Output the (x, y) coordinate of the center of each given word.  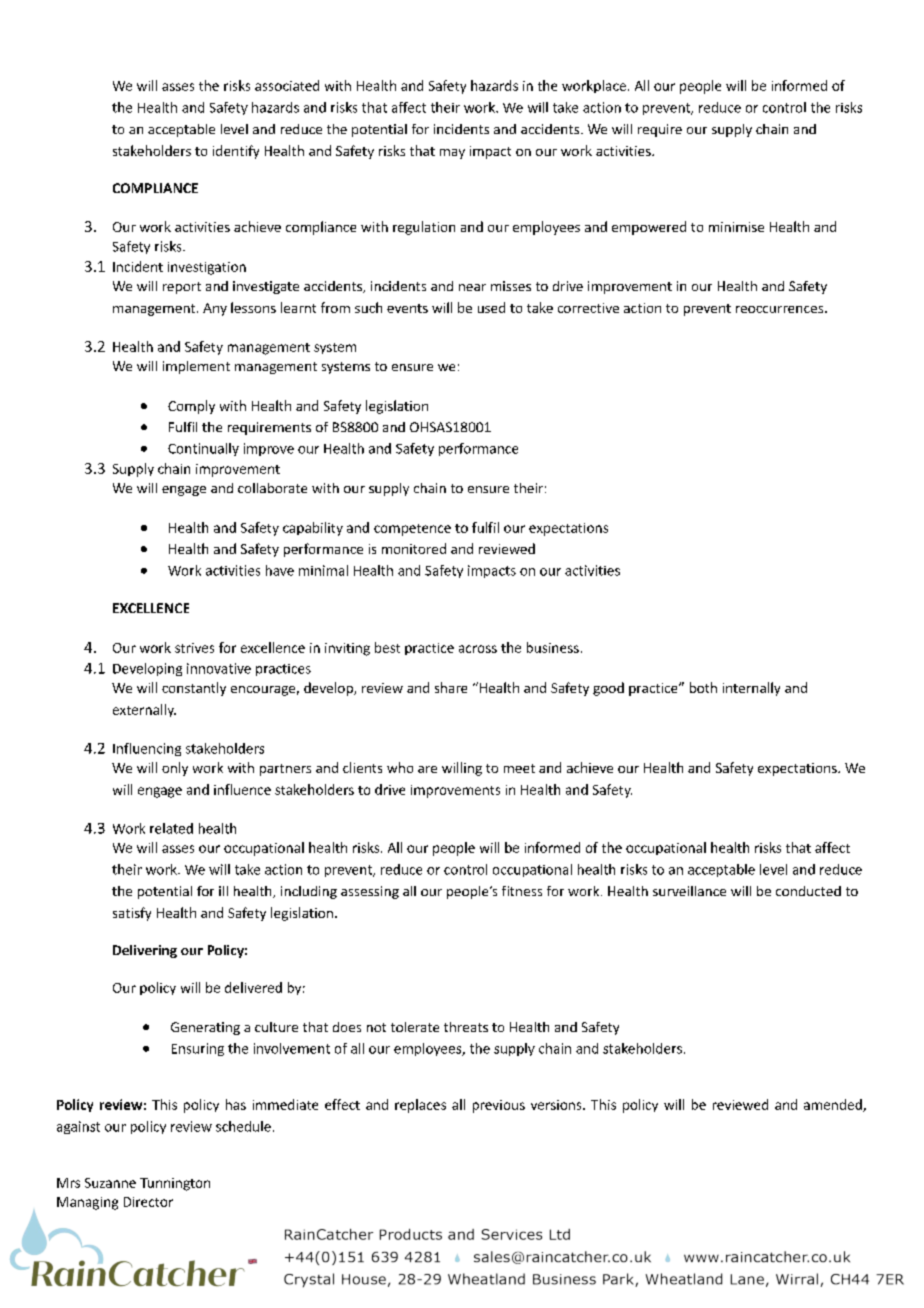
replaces (420, 1106)
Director (148, 1202)
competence (412, 530)
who (400, 767)
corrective (588, 308)
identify (236, 152)
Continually (203, 449)
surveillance (689, 891)
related (171, 828)
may (452, 154)
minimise (736, 227)
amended (834, 1105)
